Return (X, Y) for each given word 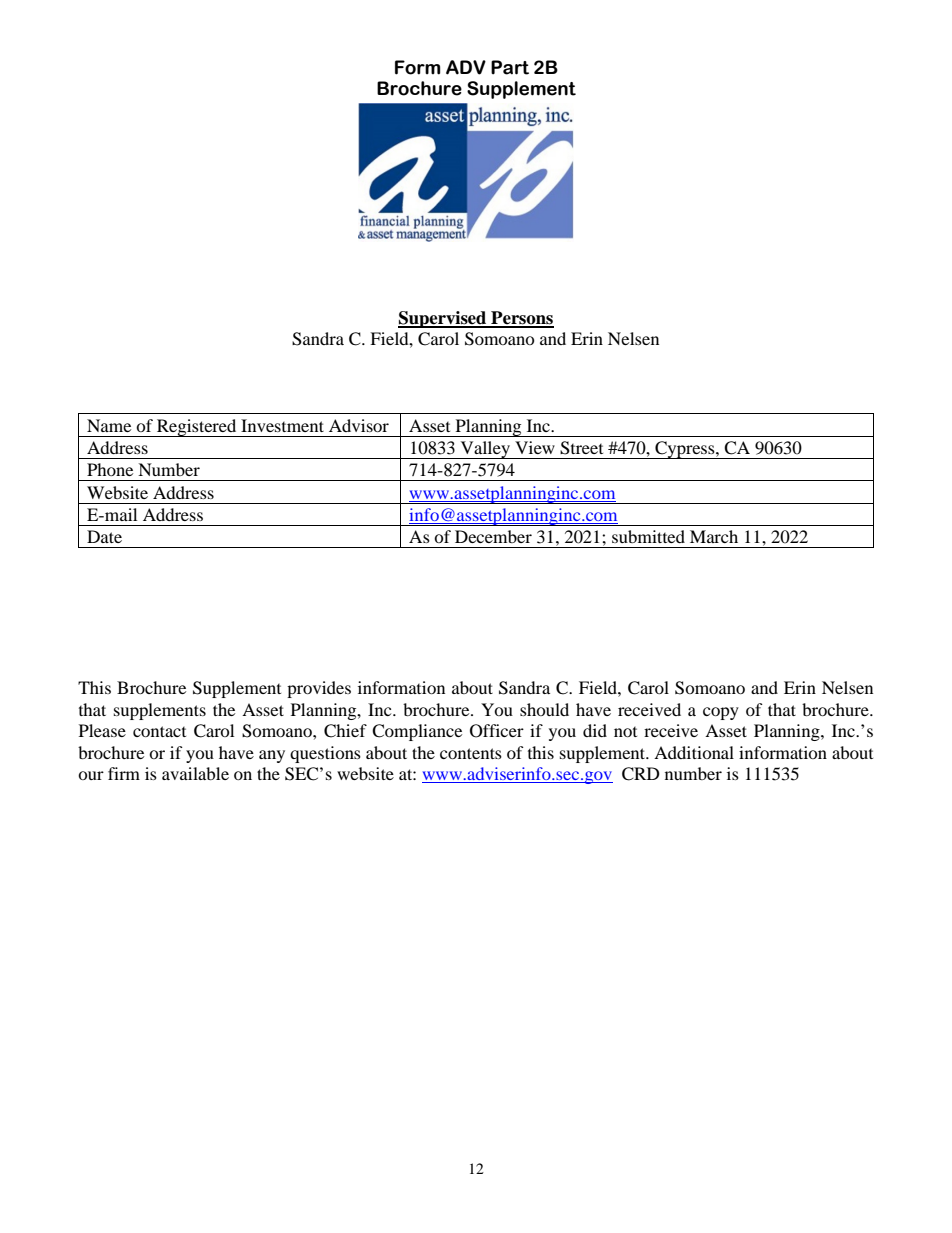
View (535, 447)
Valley (485, 450)
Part (510, 67)
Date (104, 536)
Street (581, 448)
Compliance (417, 732)
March (714, 536)
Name (109, 425)
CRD (641, 774)
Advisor (359, 425)
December (493, 536)
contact (159, 731)
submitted (648, 536)
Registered (197, 428)
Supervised (443, 319)
